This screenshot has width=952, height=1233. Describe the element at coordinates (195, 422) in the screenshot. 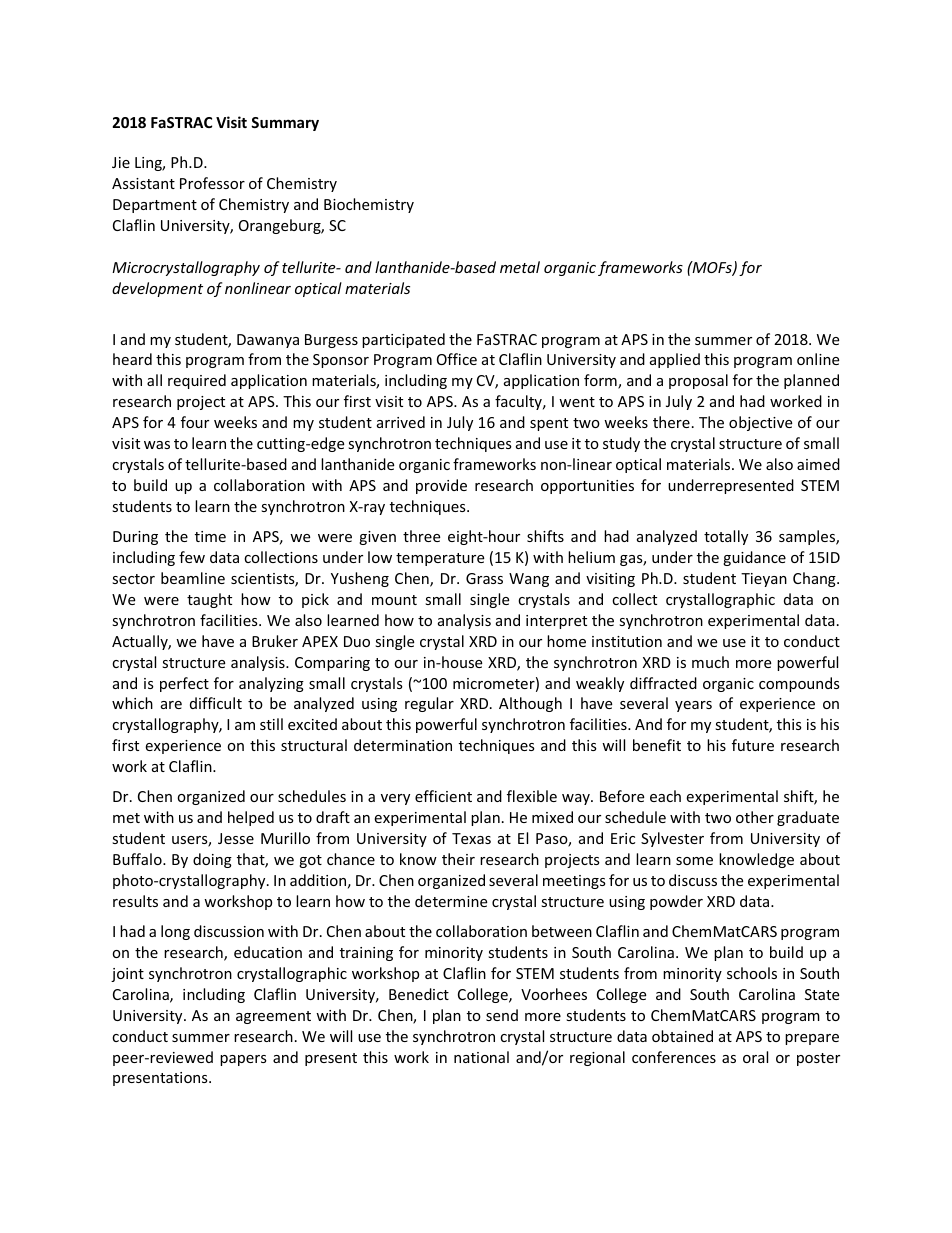

I see `four` at that location.
